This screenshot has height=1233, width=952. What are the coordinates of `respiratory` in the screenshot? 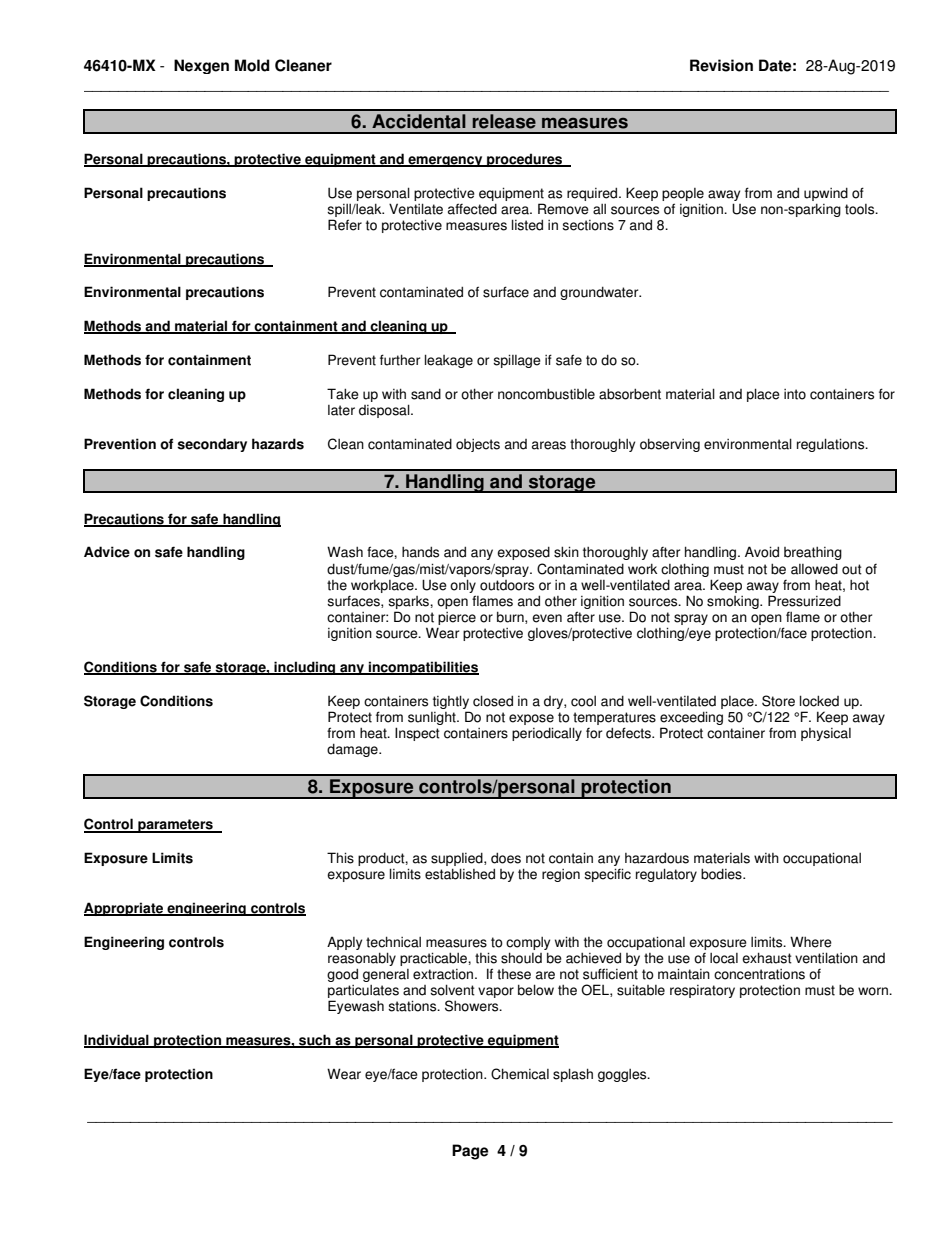 It's located at (702, 991).
